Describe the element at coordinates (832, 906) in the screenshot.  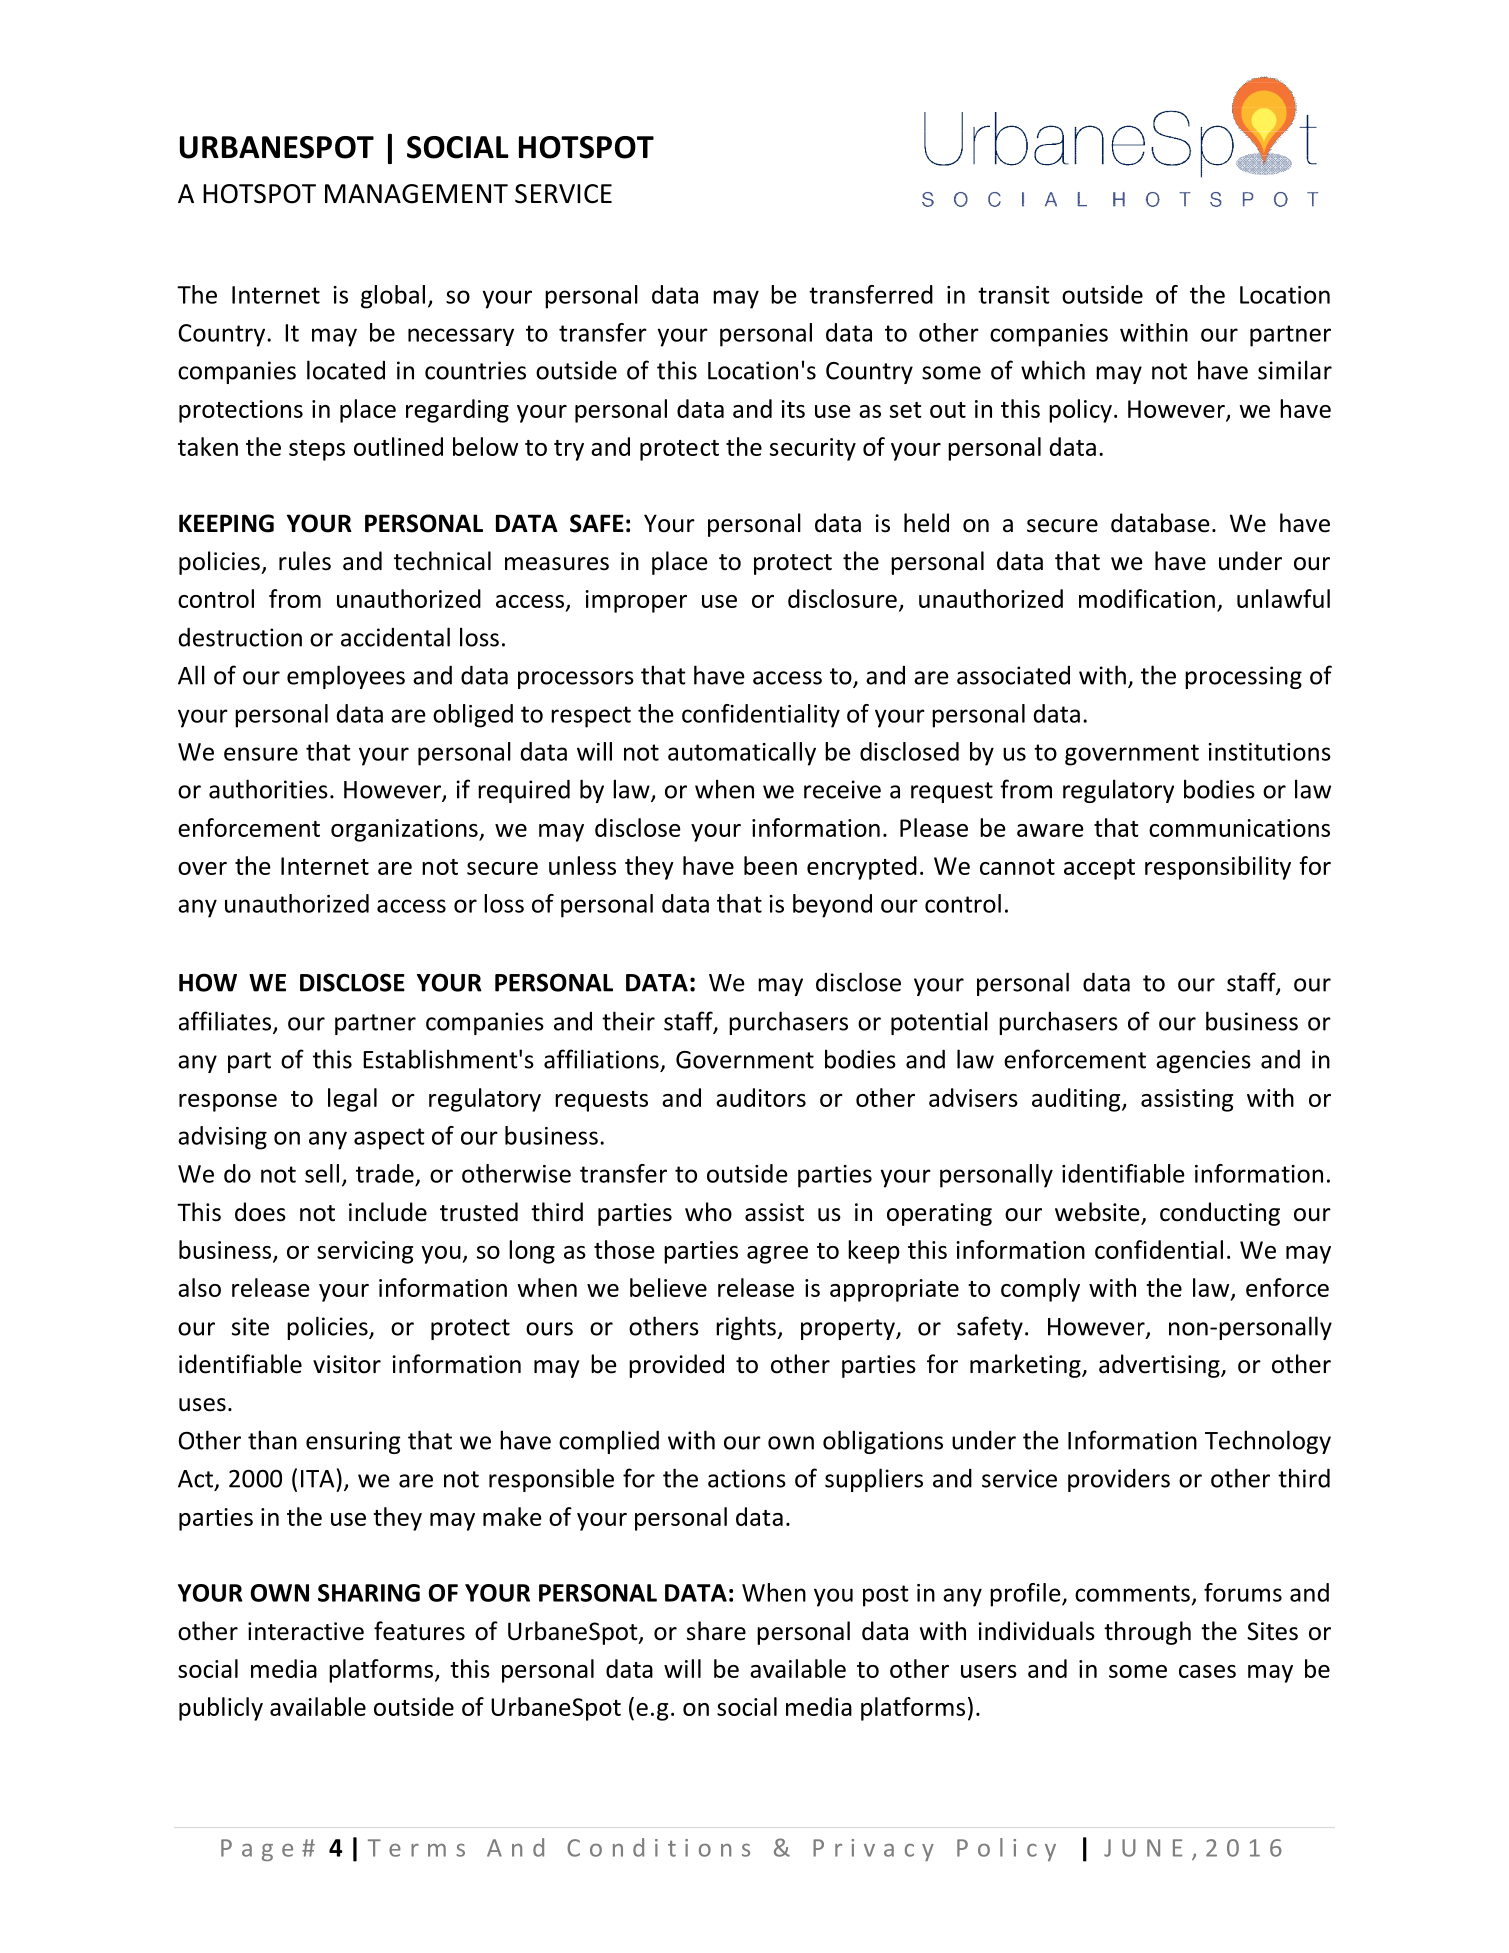
I see `beyond` at that location.
